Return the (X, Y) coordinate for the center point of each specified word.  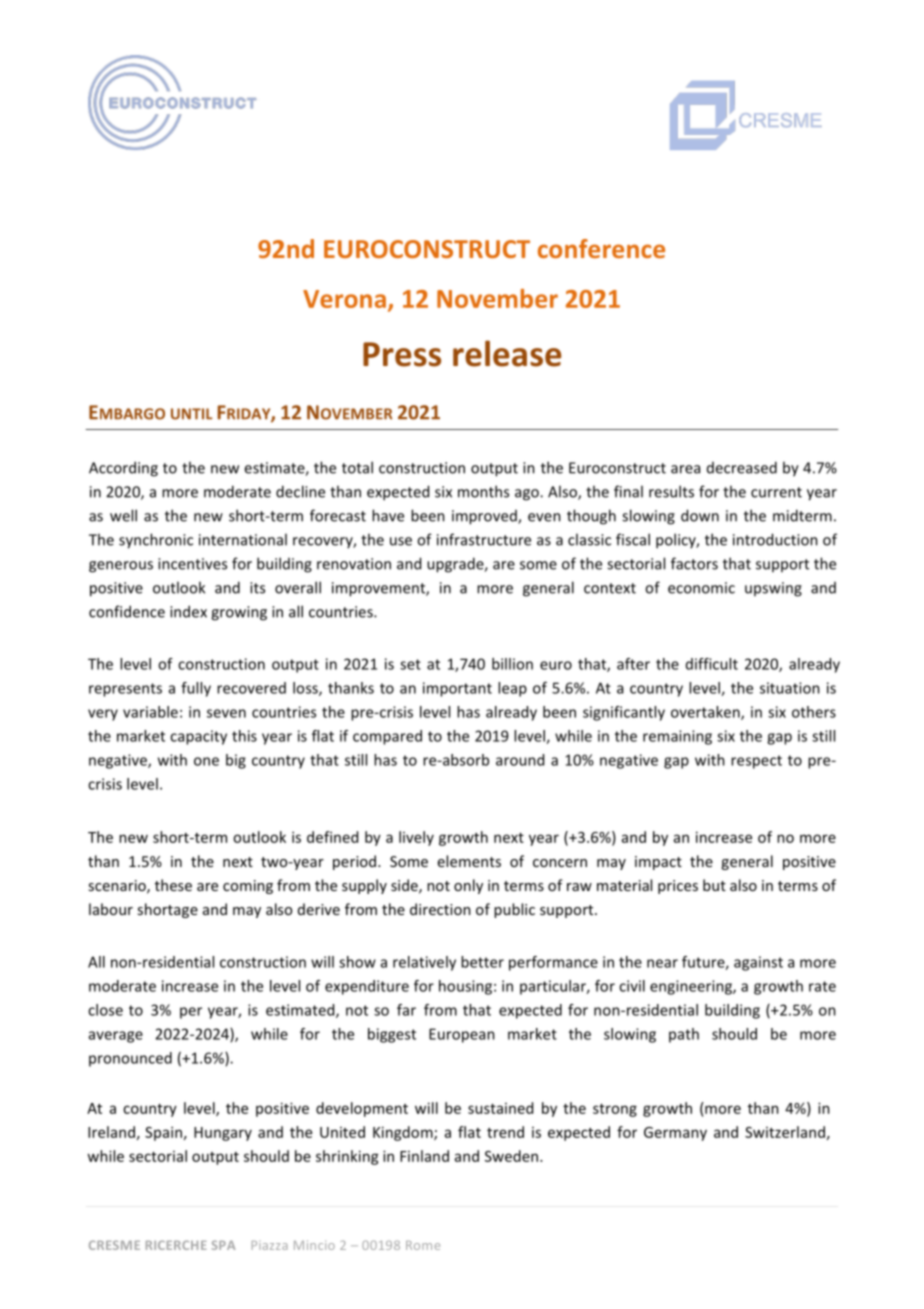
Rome (423, 1245)
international (243, 539)
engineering (692, 987)
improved (485, 517)
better (482, 962)
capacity (198, 737)
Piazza (270, 1245)
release (507, 353)
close (105, 1010)
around (520, 760)
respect (756, 762)
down (700, 515)
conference (601, 248)
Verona (344, 299)
